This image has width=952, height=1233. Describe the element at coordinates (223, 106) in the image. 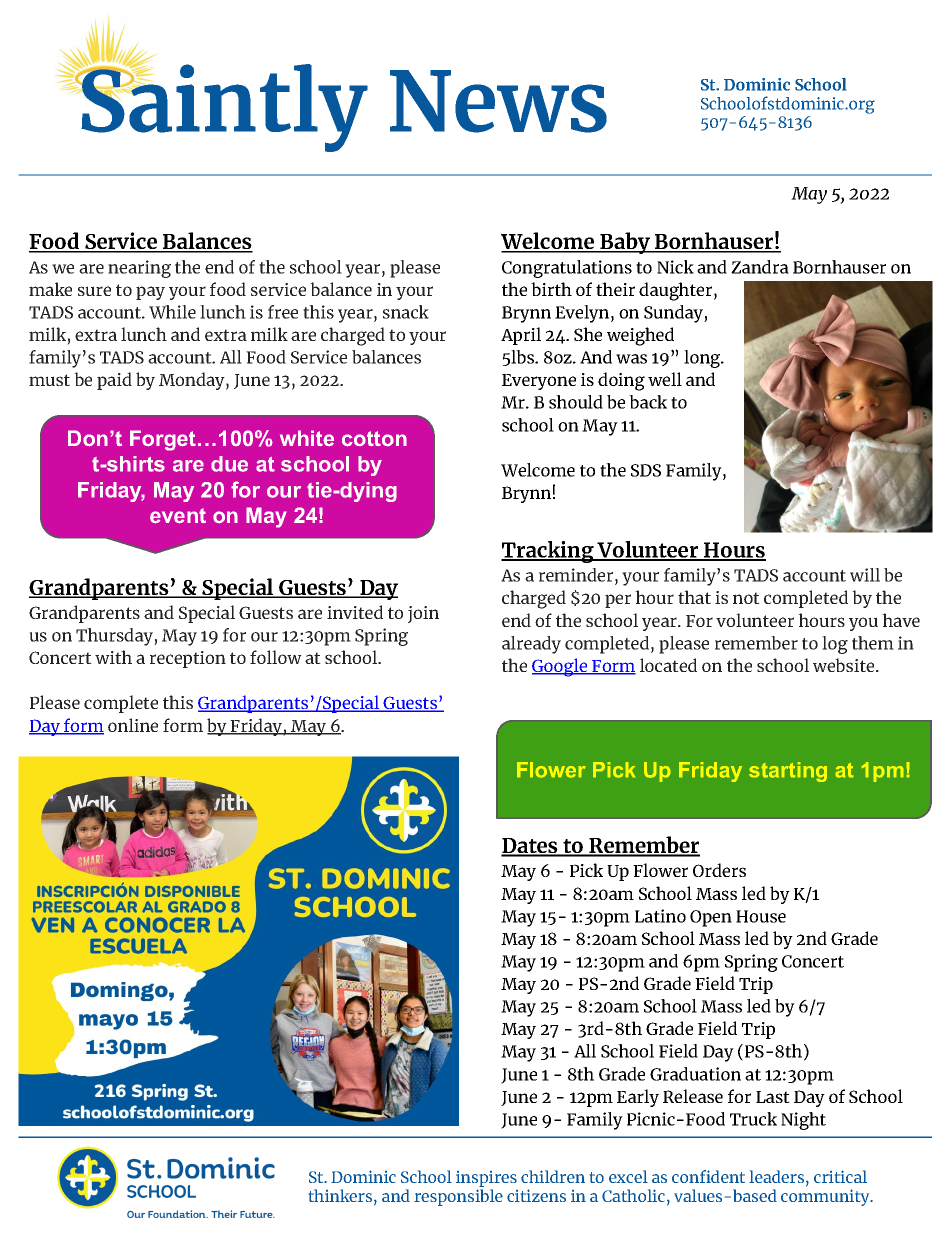

I see `Saintly` at that location.
